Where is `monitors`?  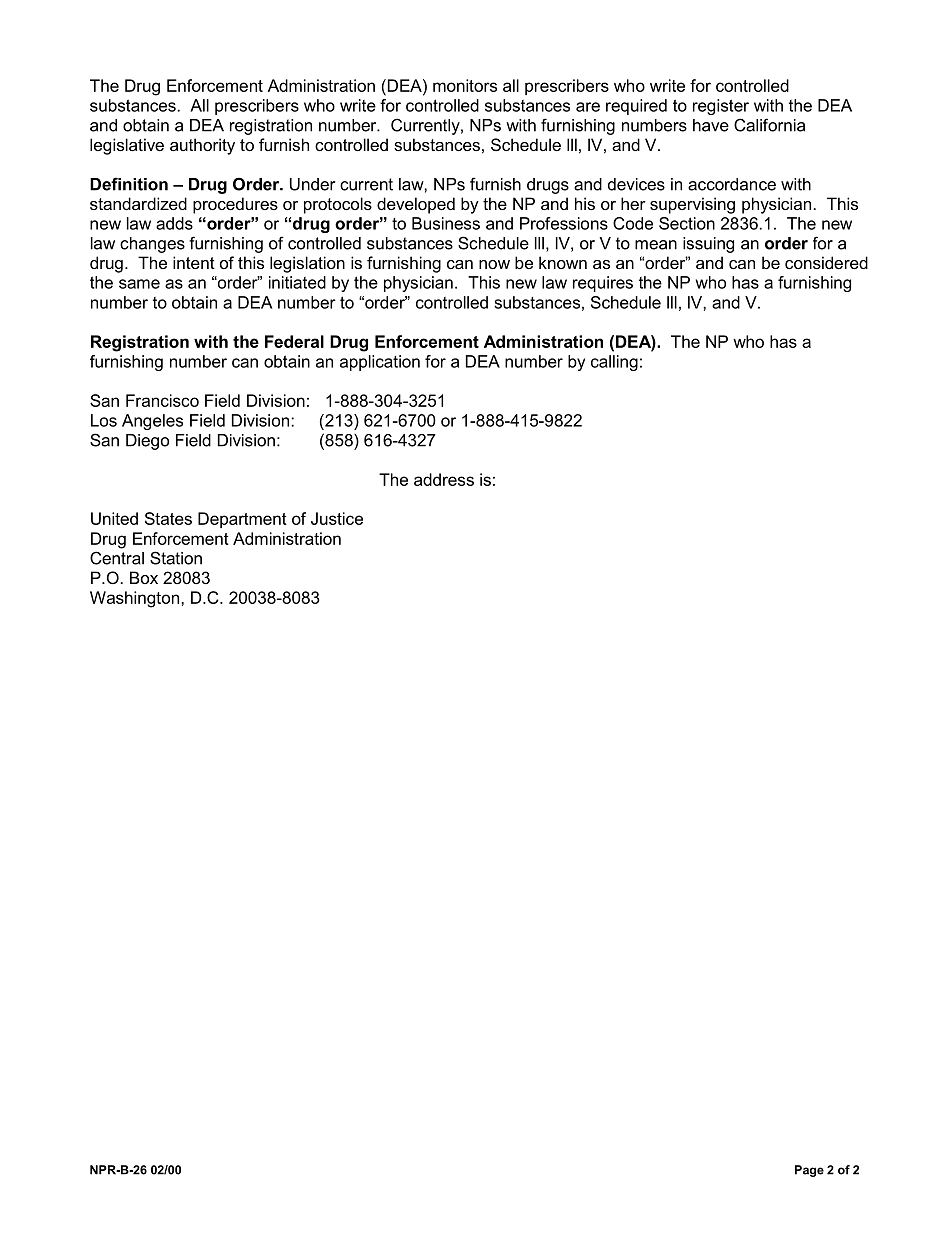
monitors is located at coordinates (465, 85).
